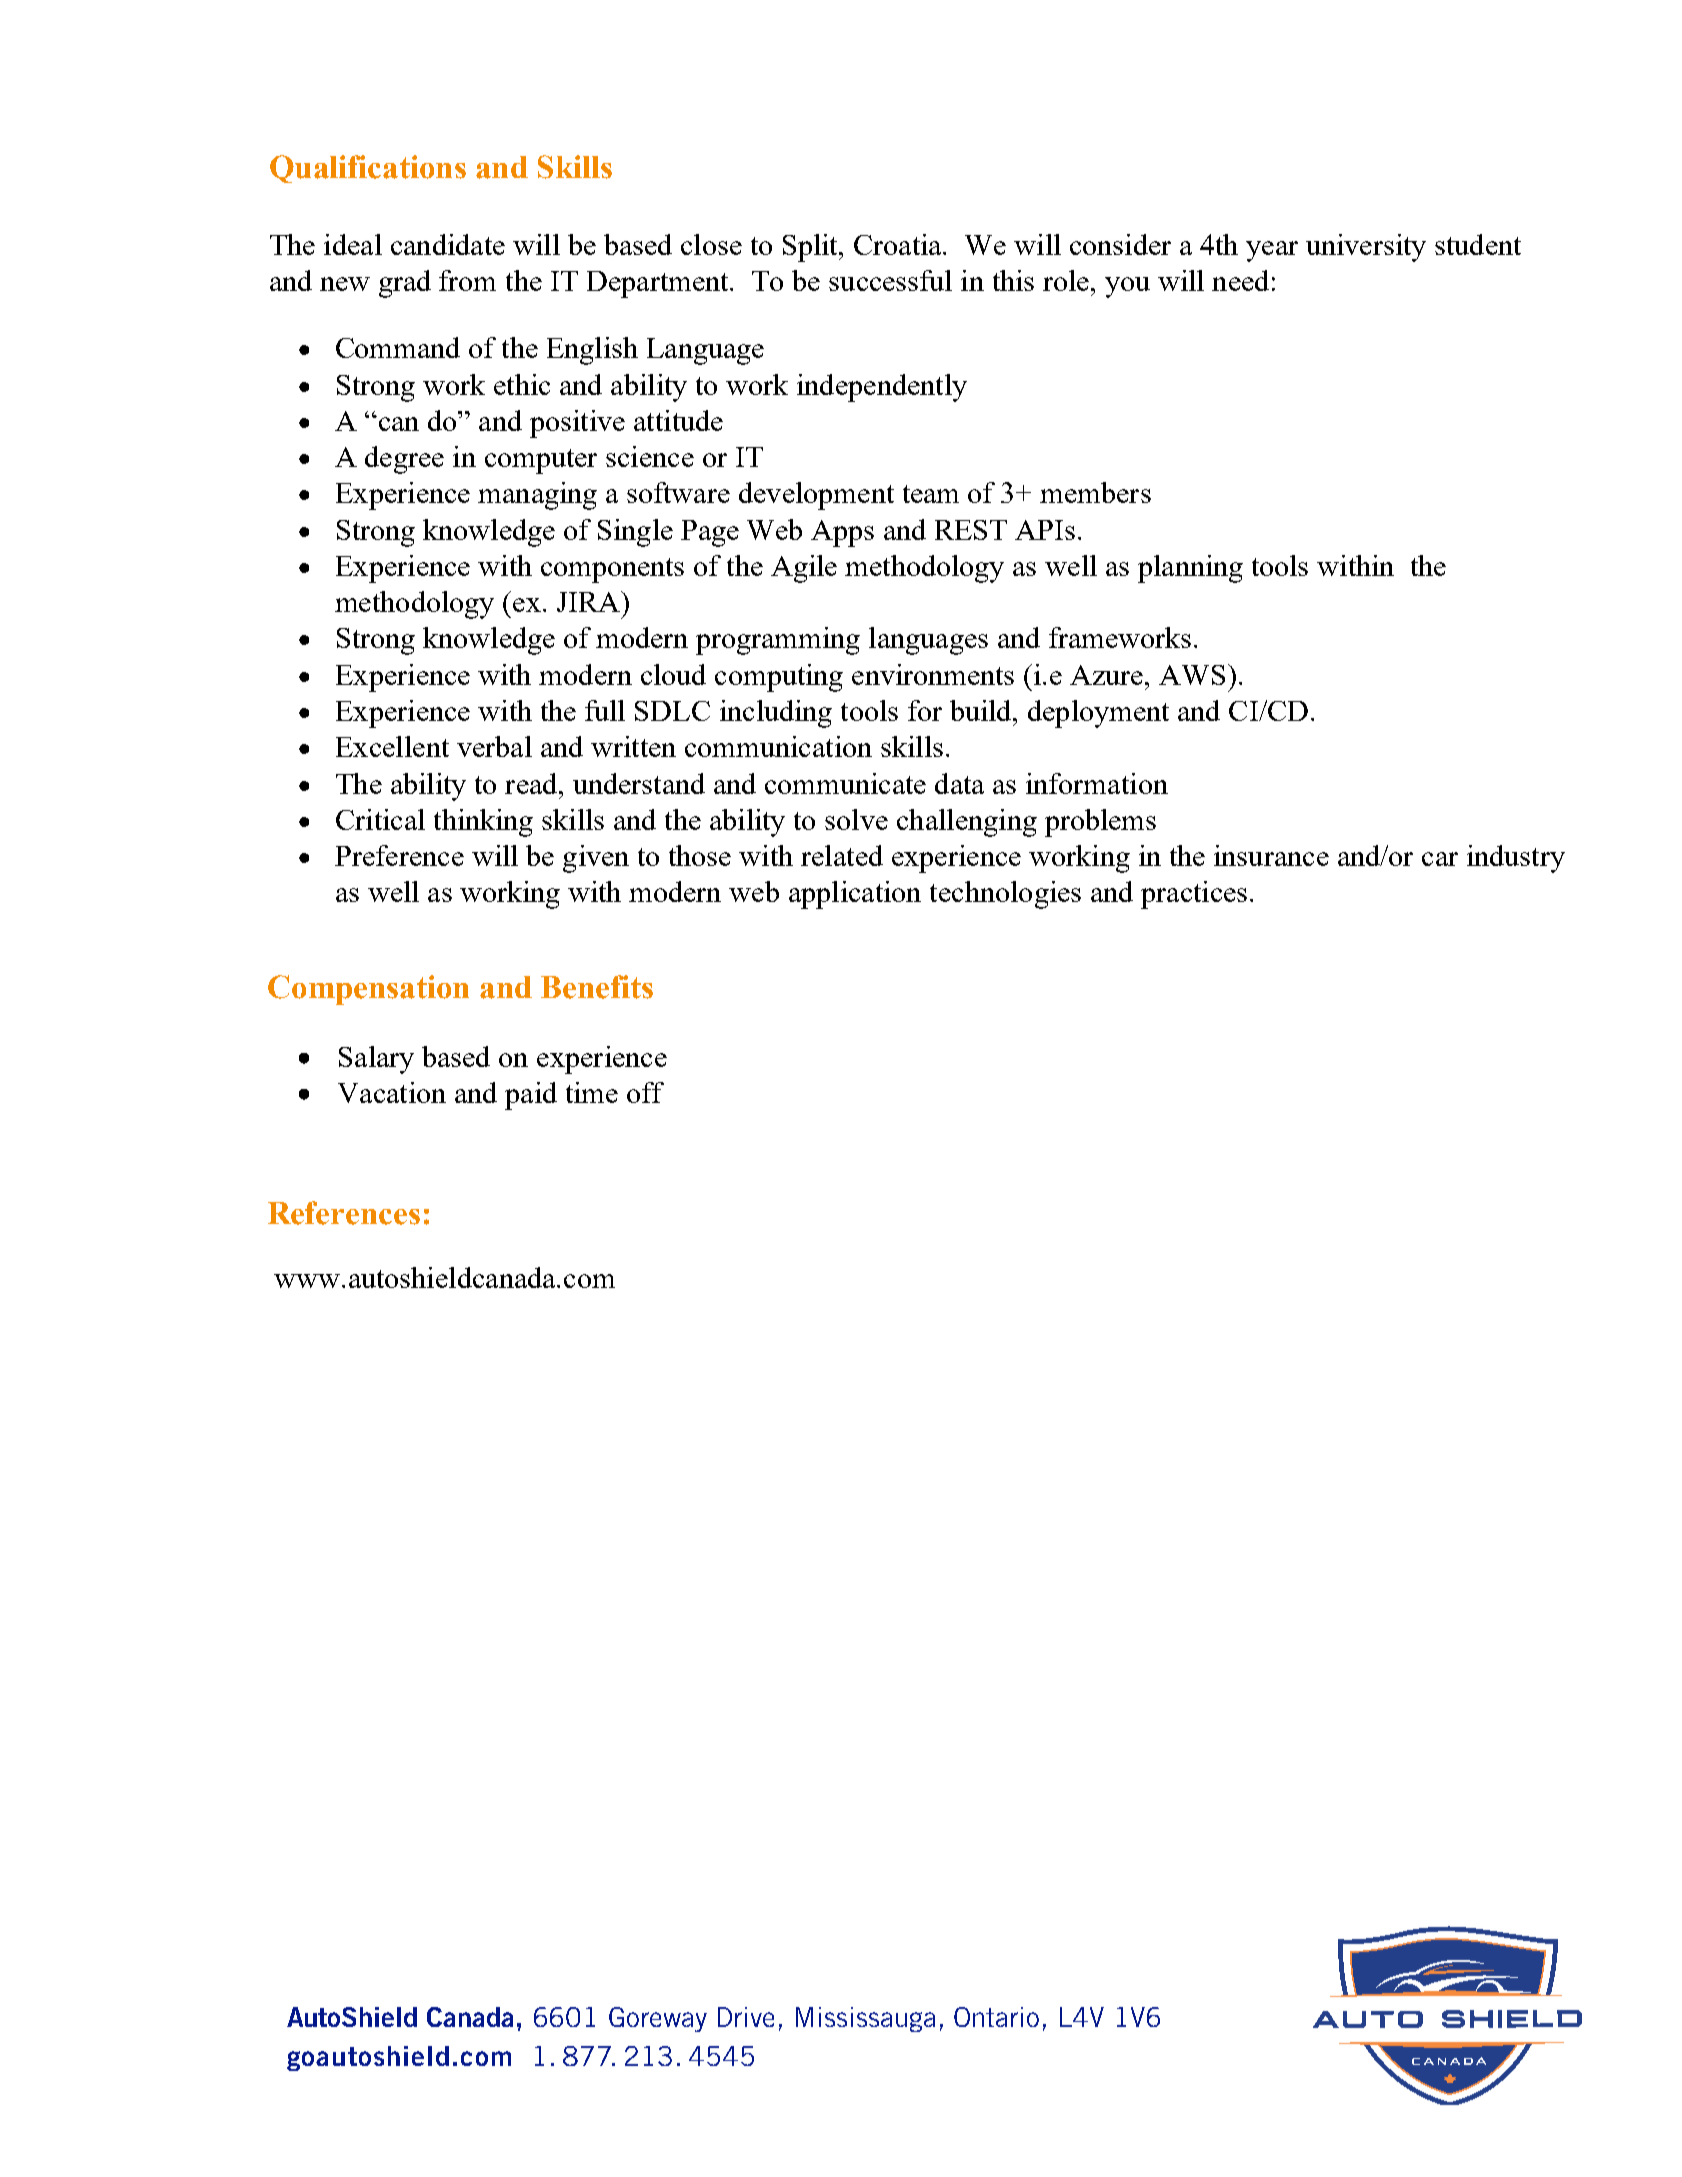  I want to click on Ontario, so click(996, 2017).
